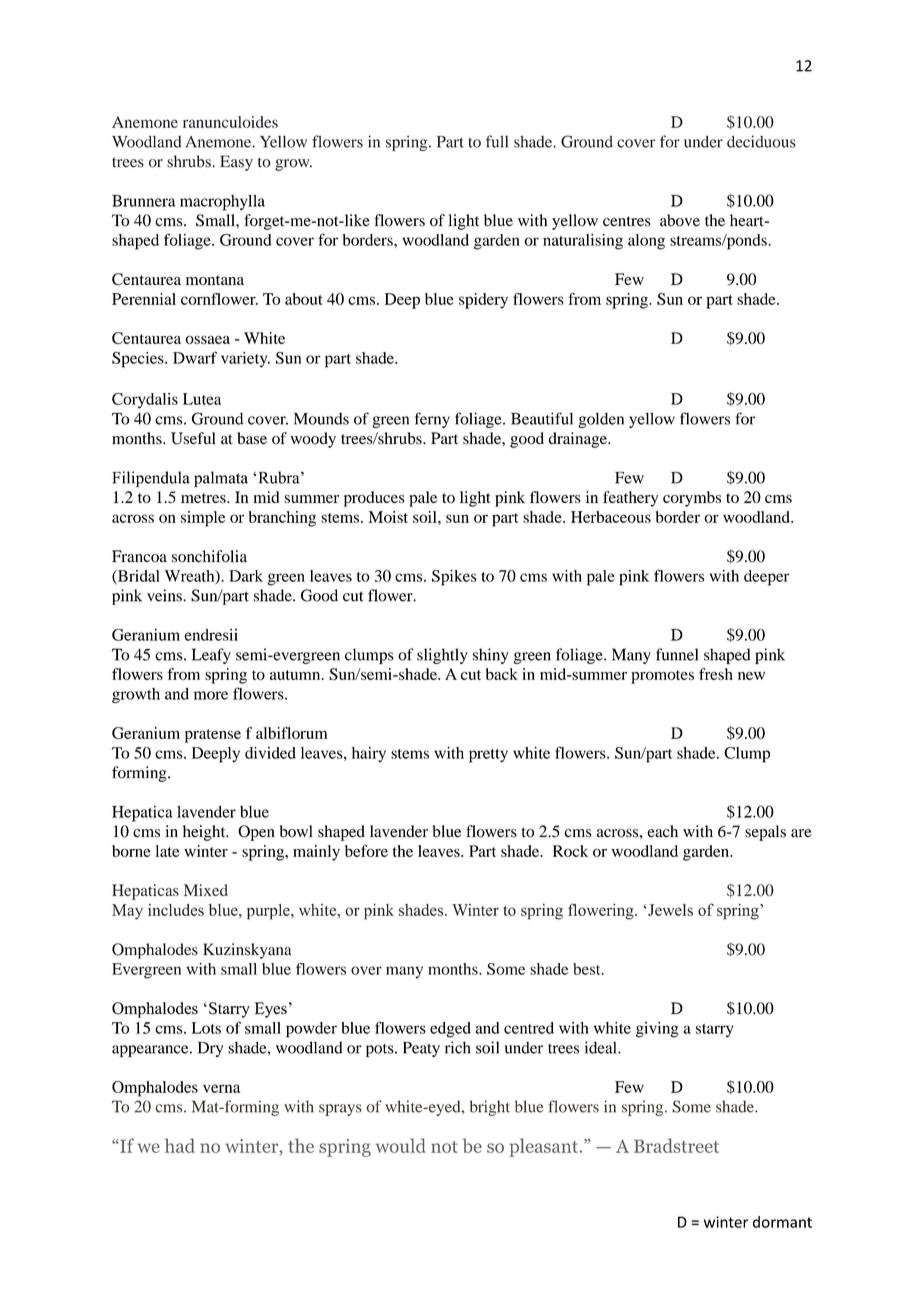 The height and width of the screenshot is (1308, 924). What do you see at coordinates (221, 1088) in the screenshot?
I see `verna` at bounding box center [221, 1088].
